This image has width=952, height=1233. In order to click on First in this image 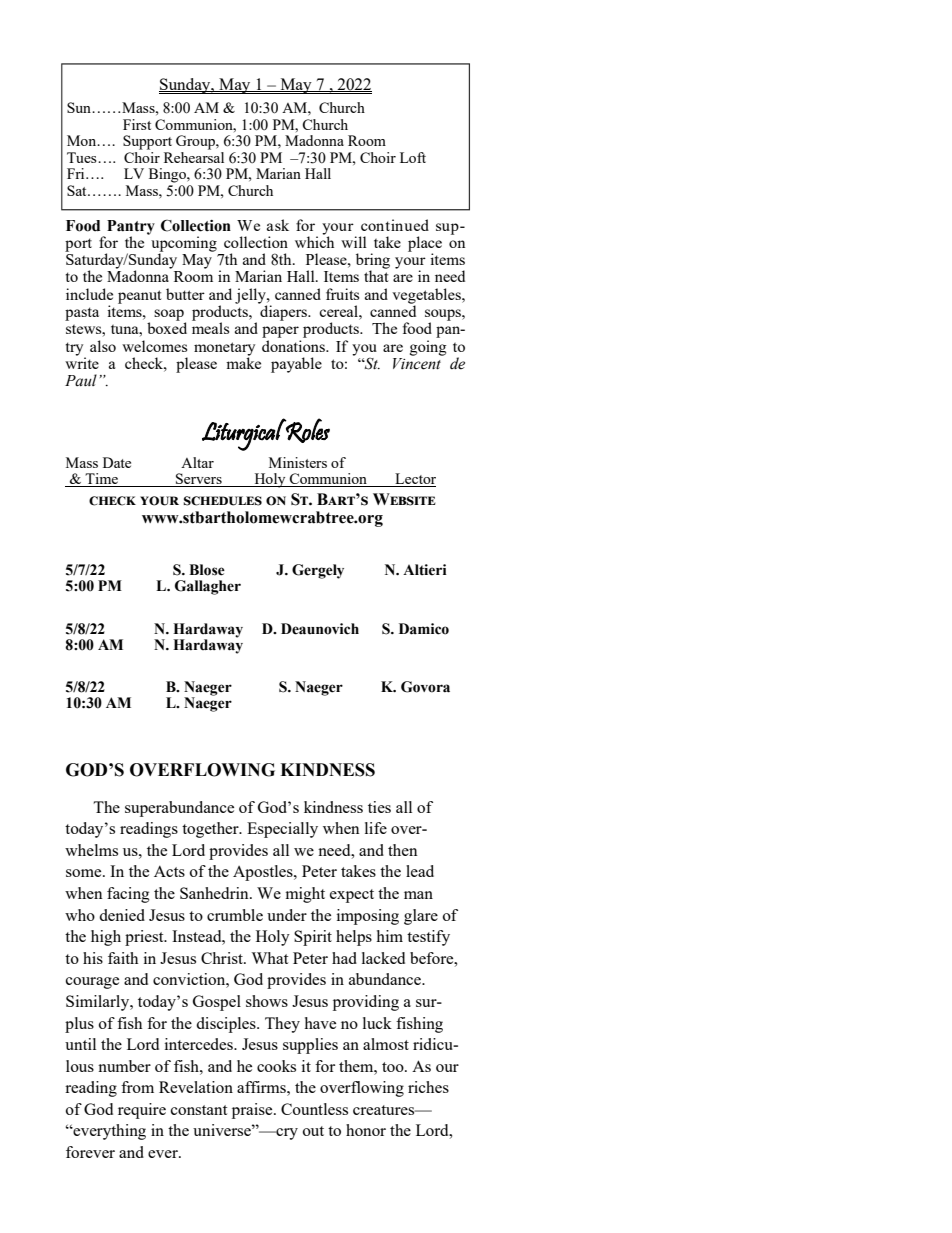, I will do `click(137, 124)`.
